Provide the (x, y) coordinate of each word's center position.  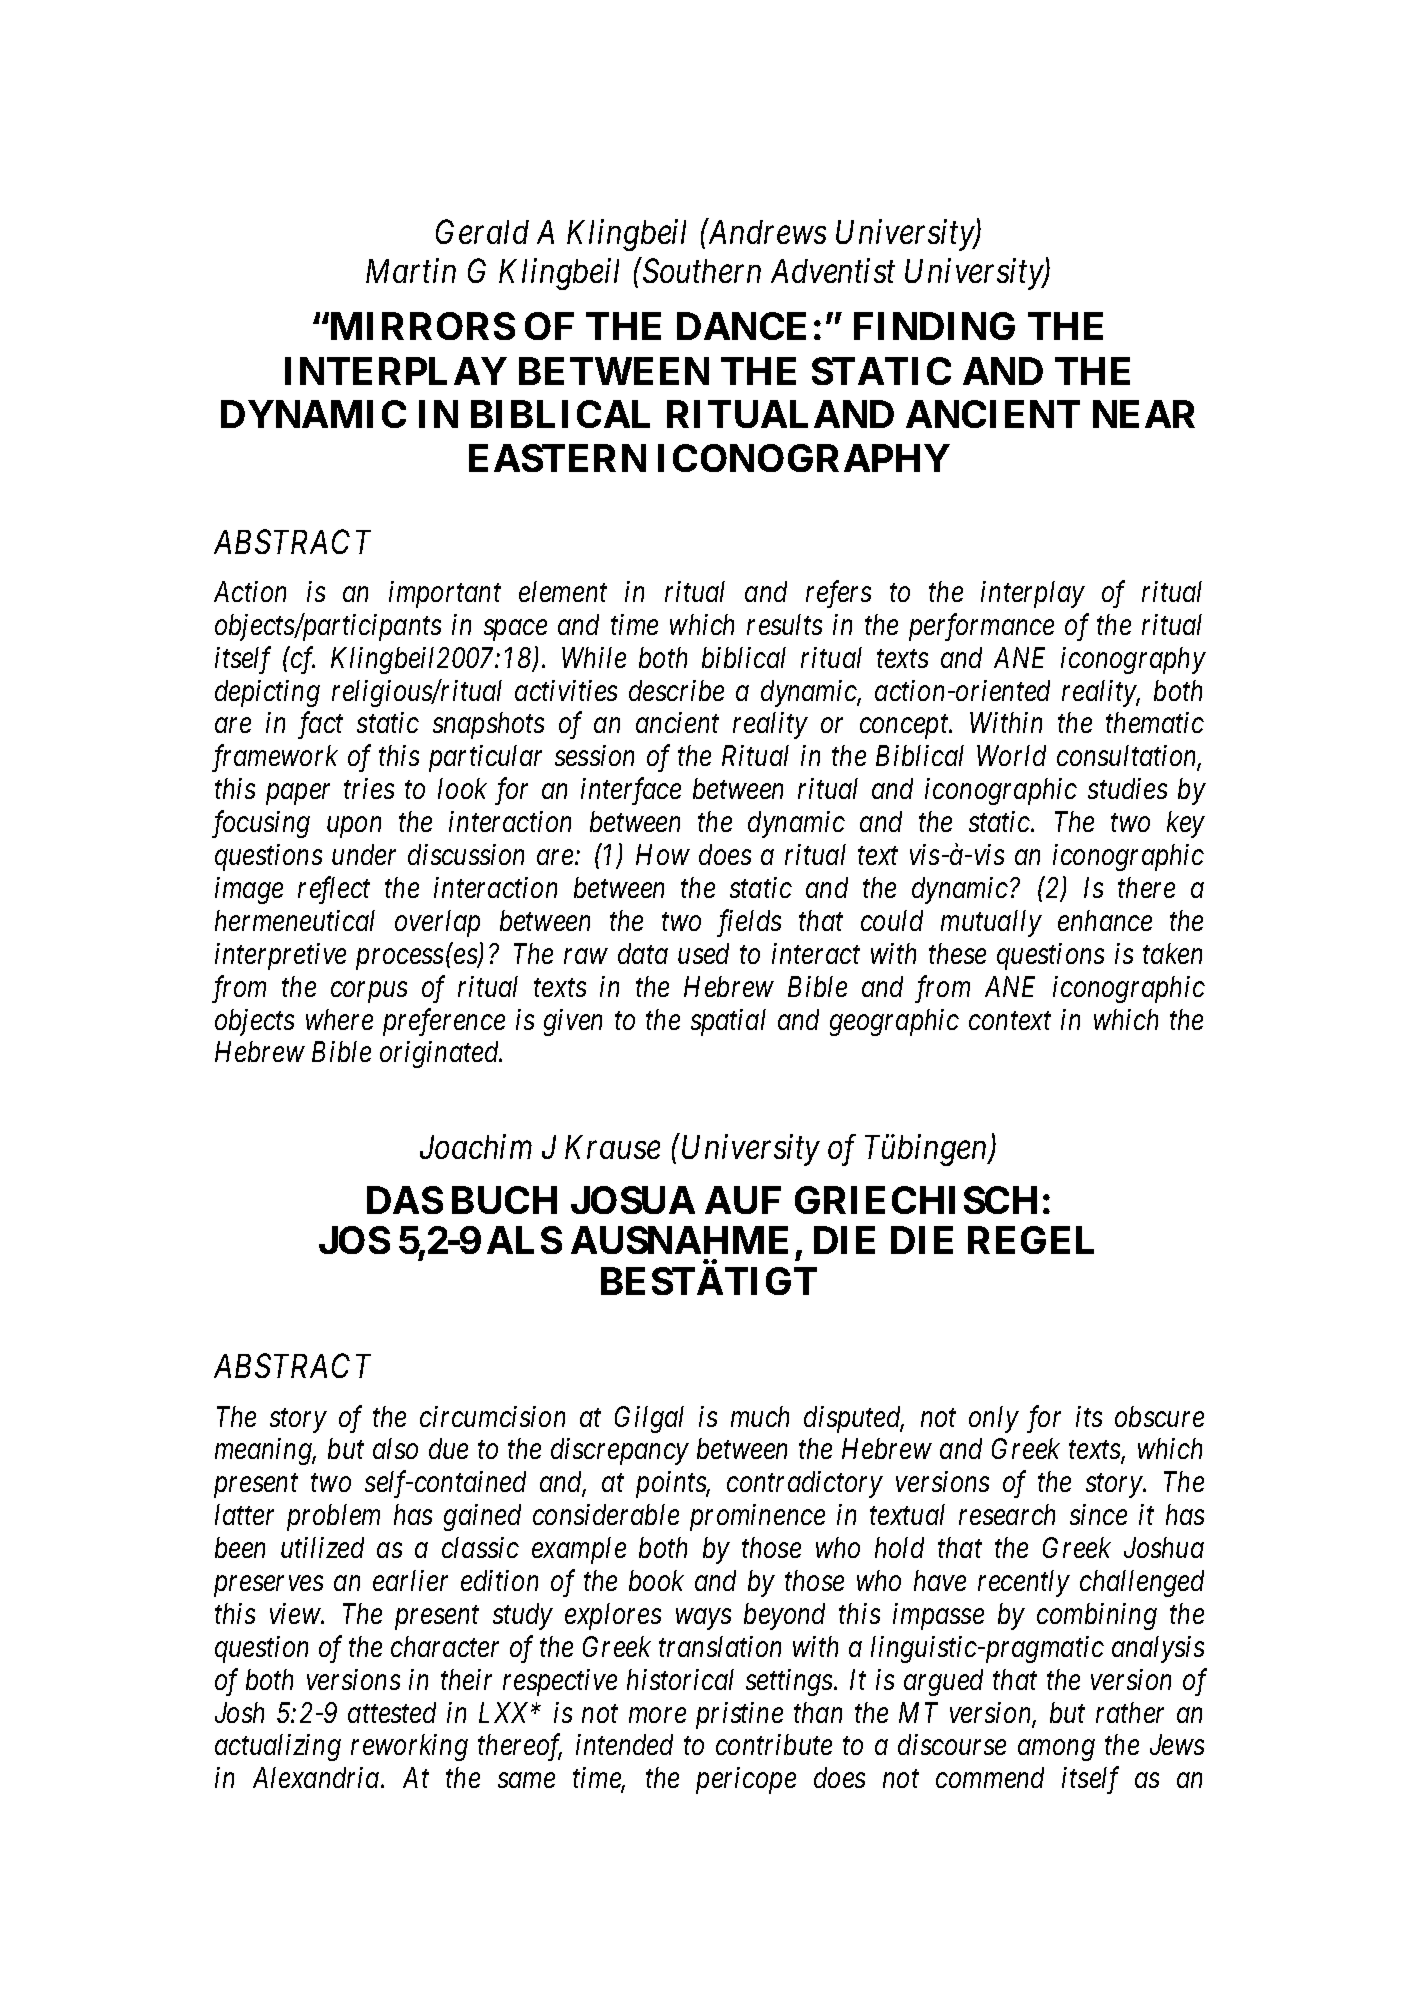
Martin (411, 271)
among (1056, 1751)
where (339, 1019)
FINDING (934, 326)
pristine (739, 1715)
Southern (700, 270)
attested (392, 1712)
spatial (728, 1022)
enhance (1105, 920)
